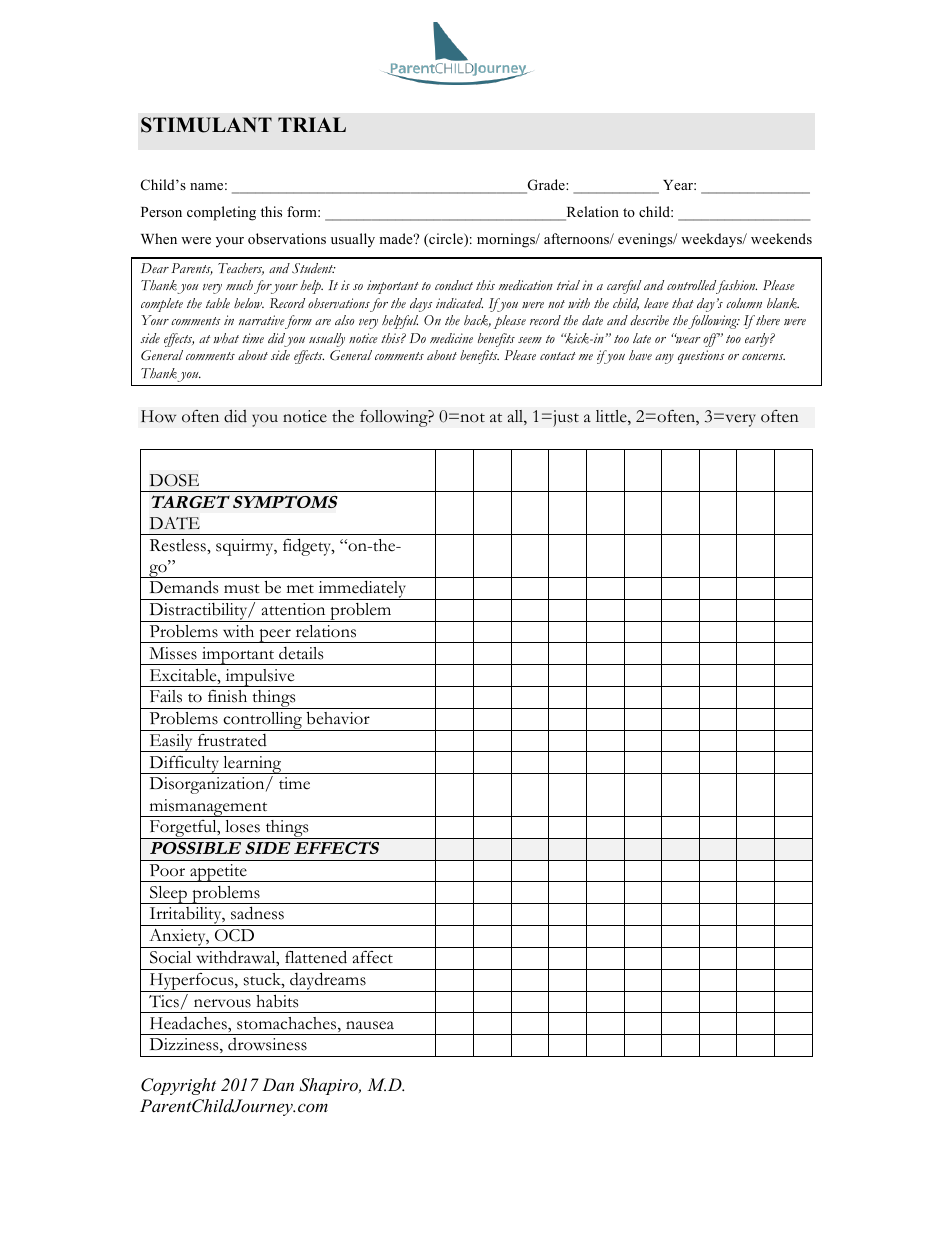  I want to click on conduct, so click(454, 285).
